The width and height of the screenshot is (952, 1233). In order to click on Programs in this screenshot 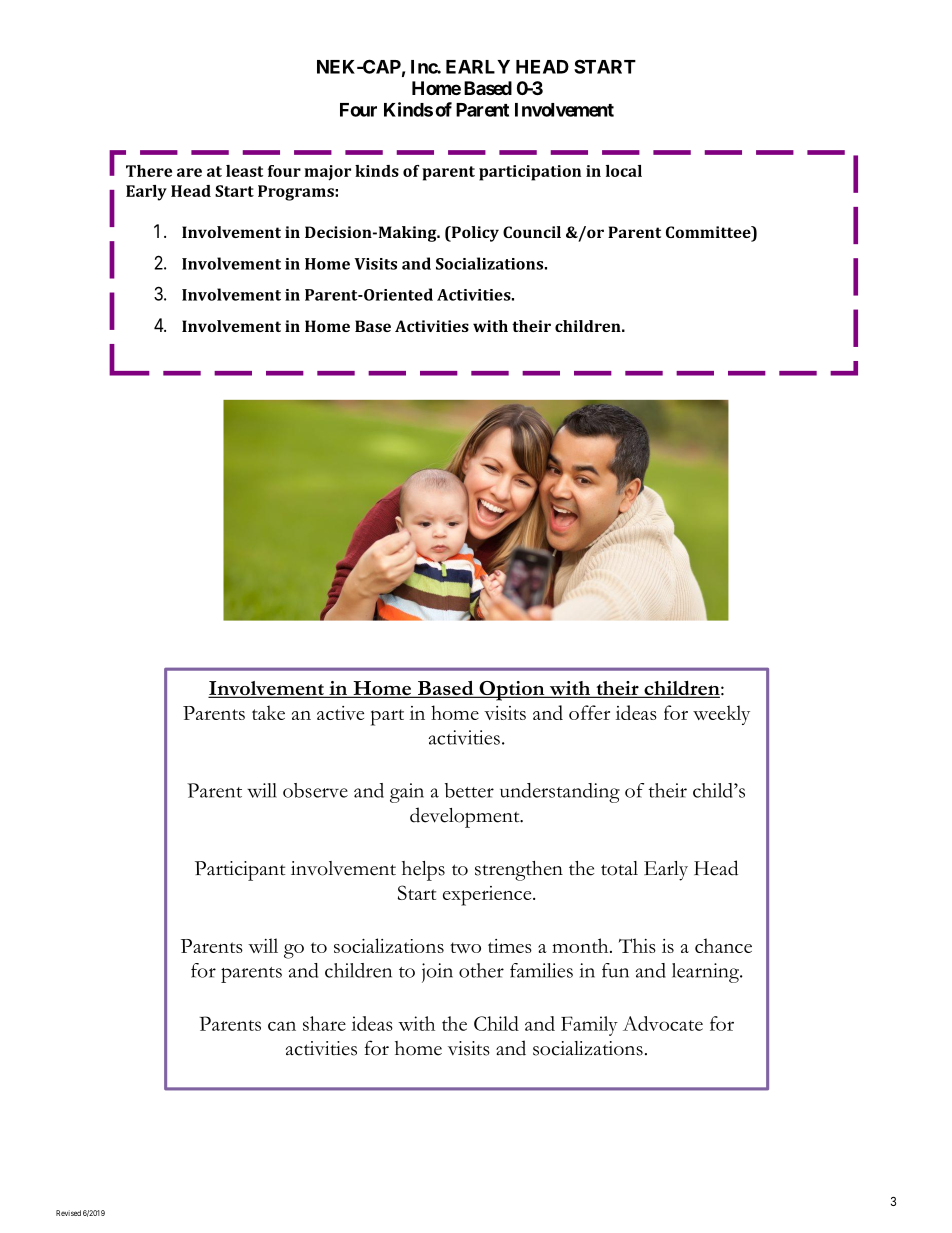, I will do `click(297, 193)`.
